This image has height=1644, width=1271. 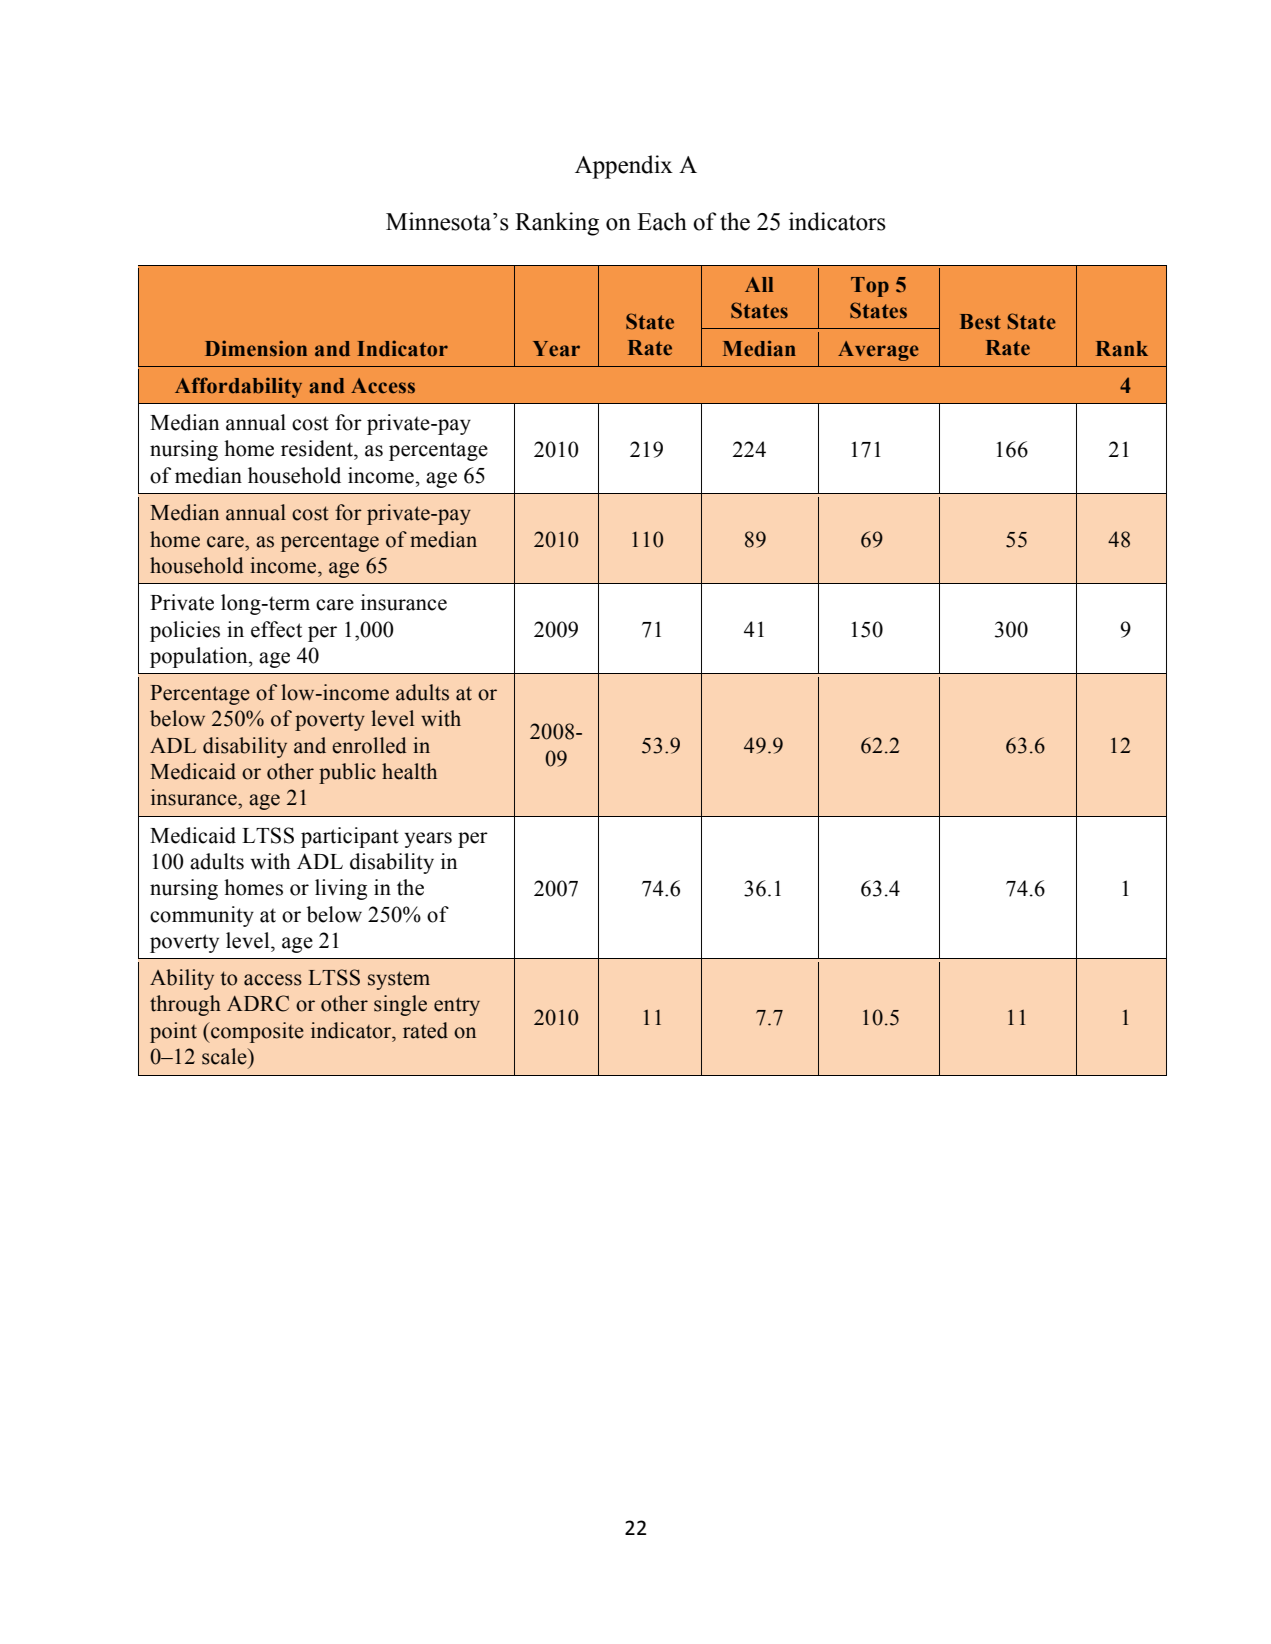 What do you see at coordinates (457, 1006) in the image?
I see `entry` at bounding box center [457, 1006].
